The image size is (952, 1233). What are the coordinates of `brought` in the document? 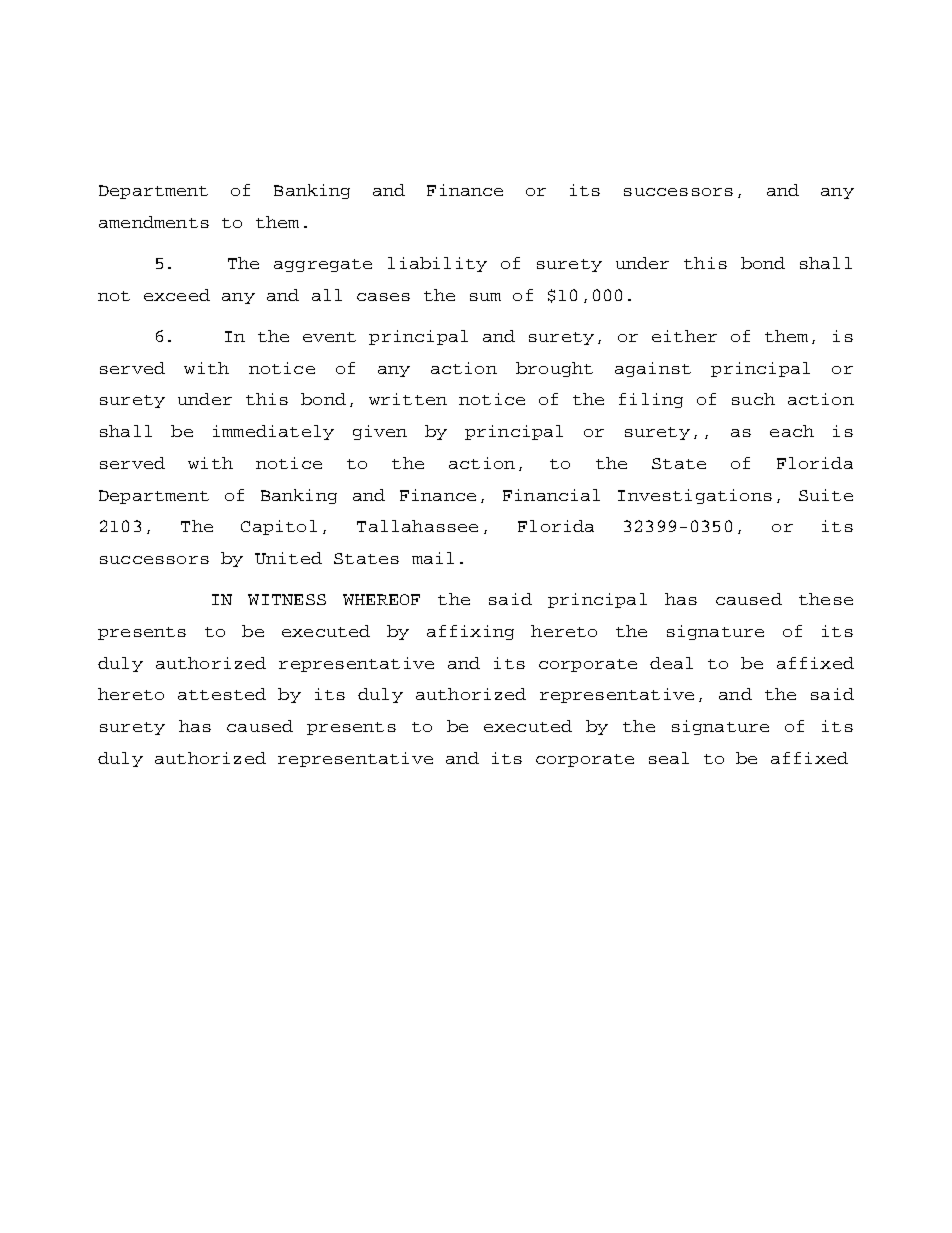 It's located at (554, 369).
